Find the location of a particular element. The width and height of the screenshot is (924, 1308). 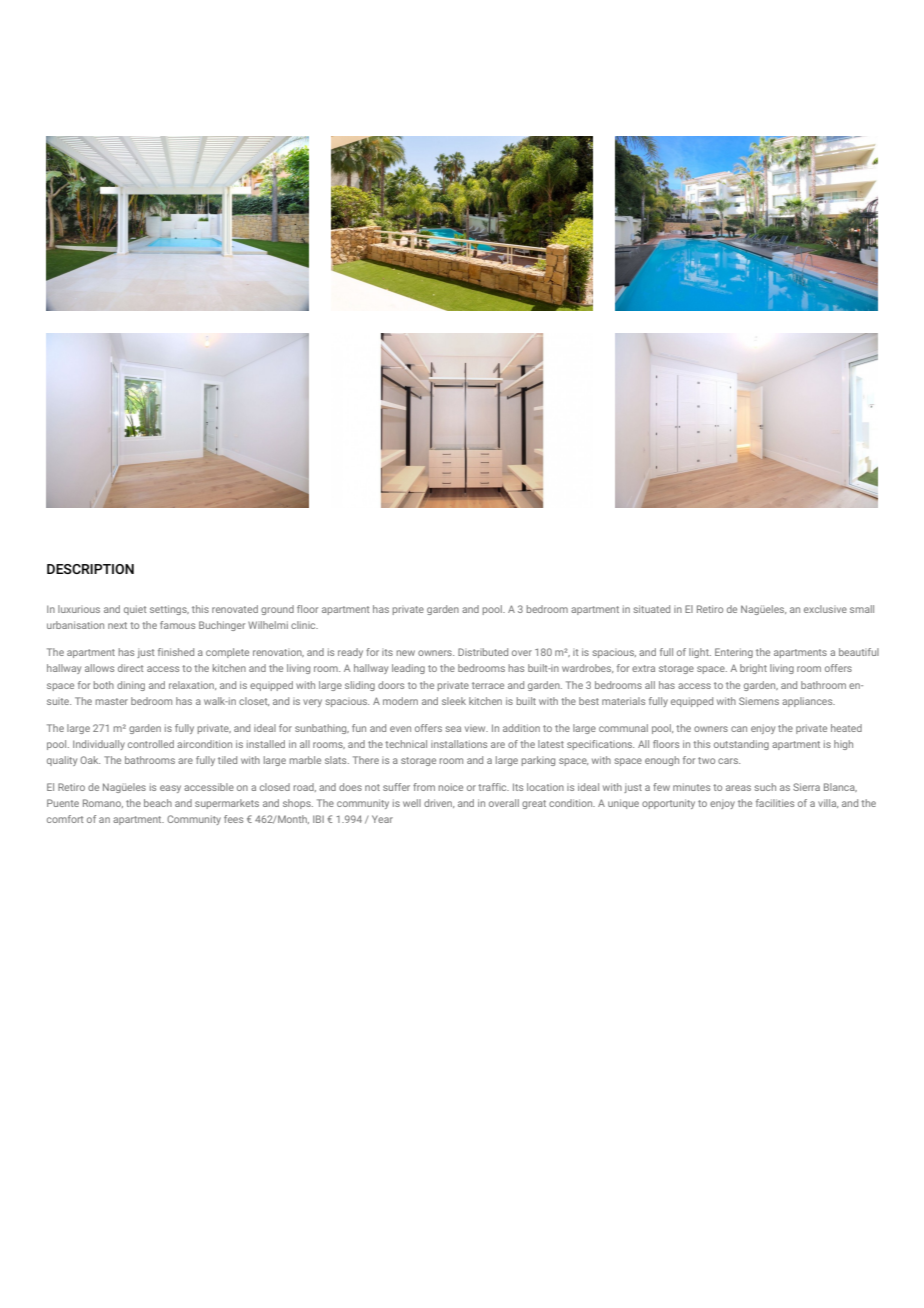

dining is located at coordinates (131, 686).
